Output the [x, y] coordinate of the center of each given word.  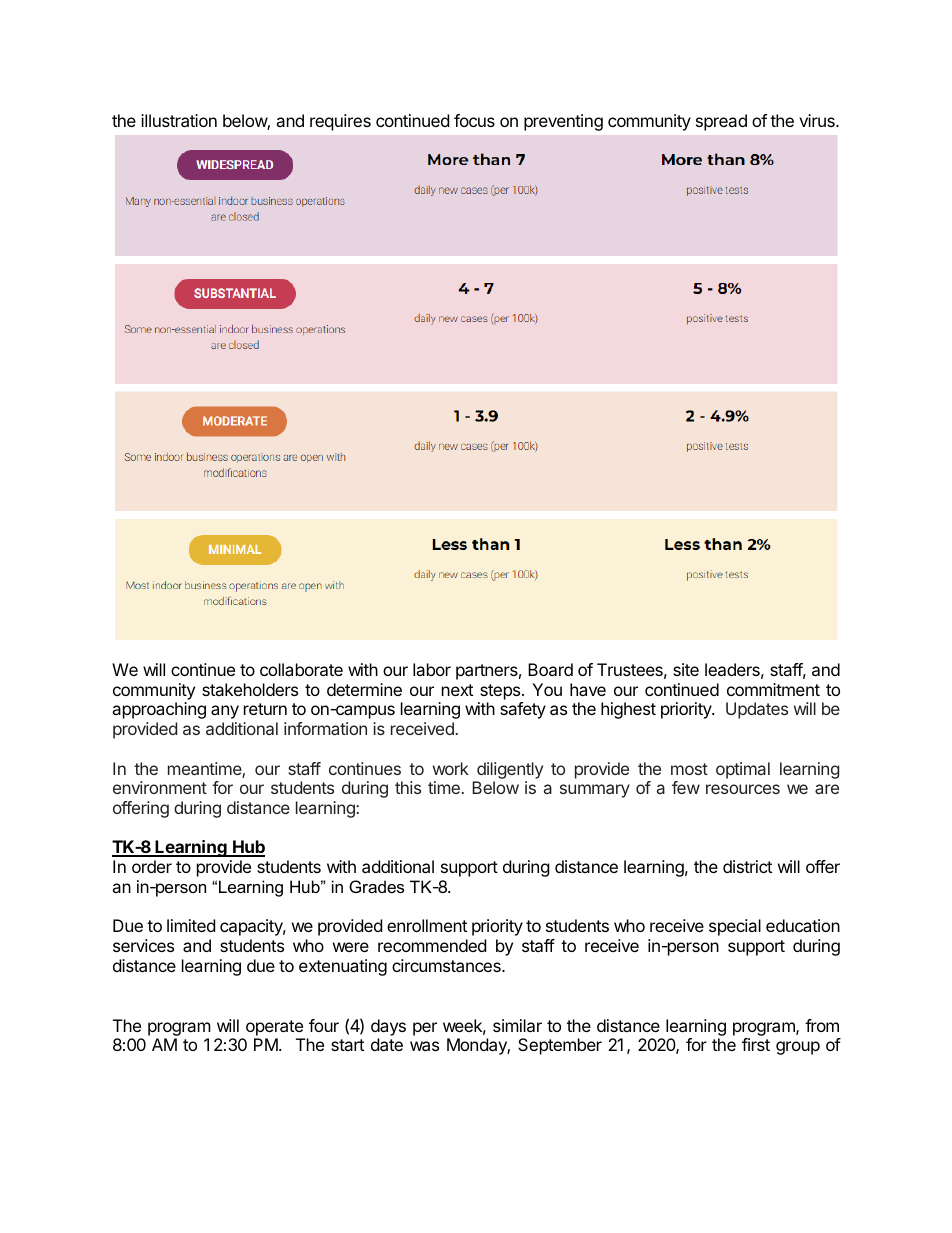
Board [550, 669]
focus [474, 120]
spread [721, 122]
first [756, 1044]
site [686, 669]
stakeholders [250, 689]
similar [517, 1025]
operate [274, 1028]
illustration [179, 120]
